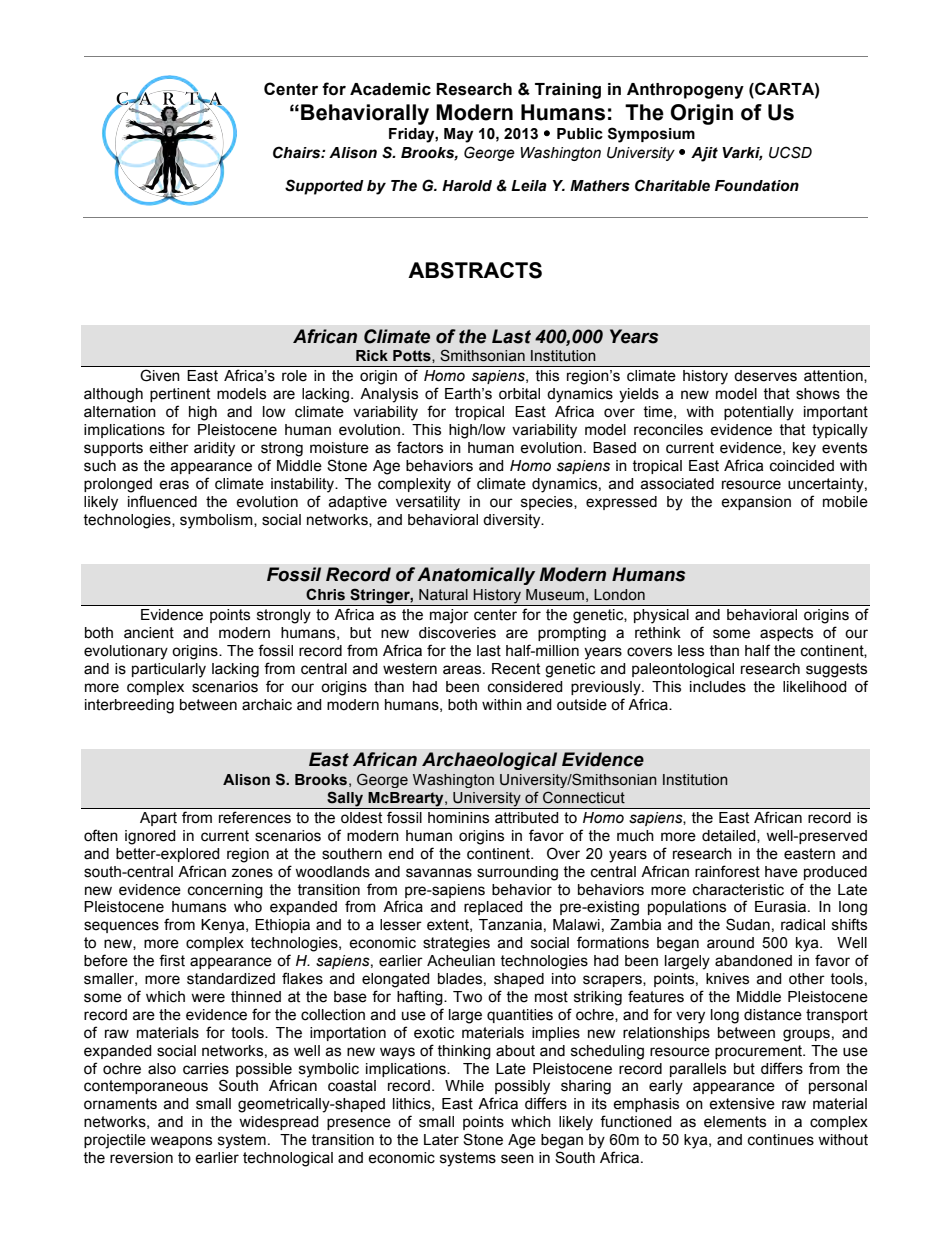  I want to click on weapons, so click(181, 1142).
